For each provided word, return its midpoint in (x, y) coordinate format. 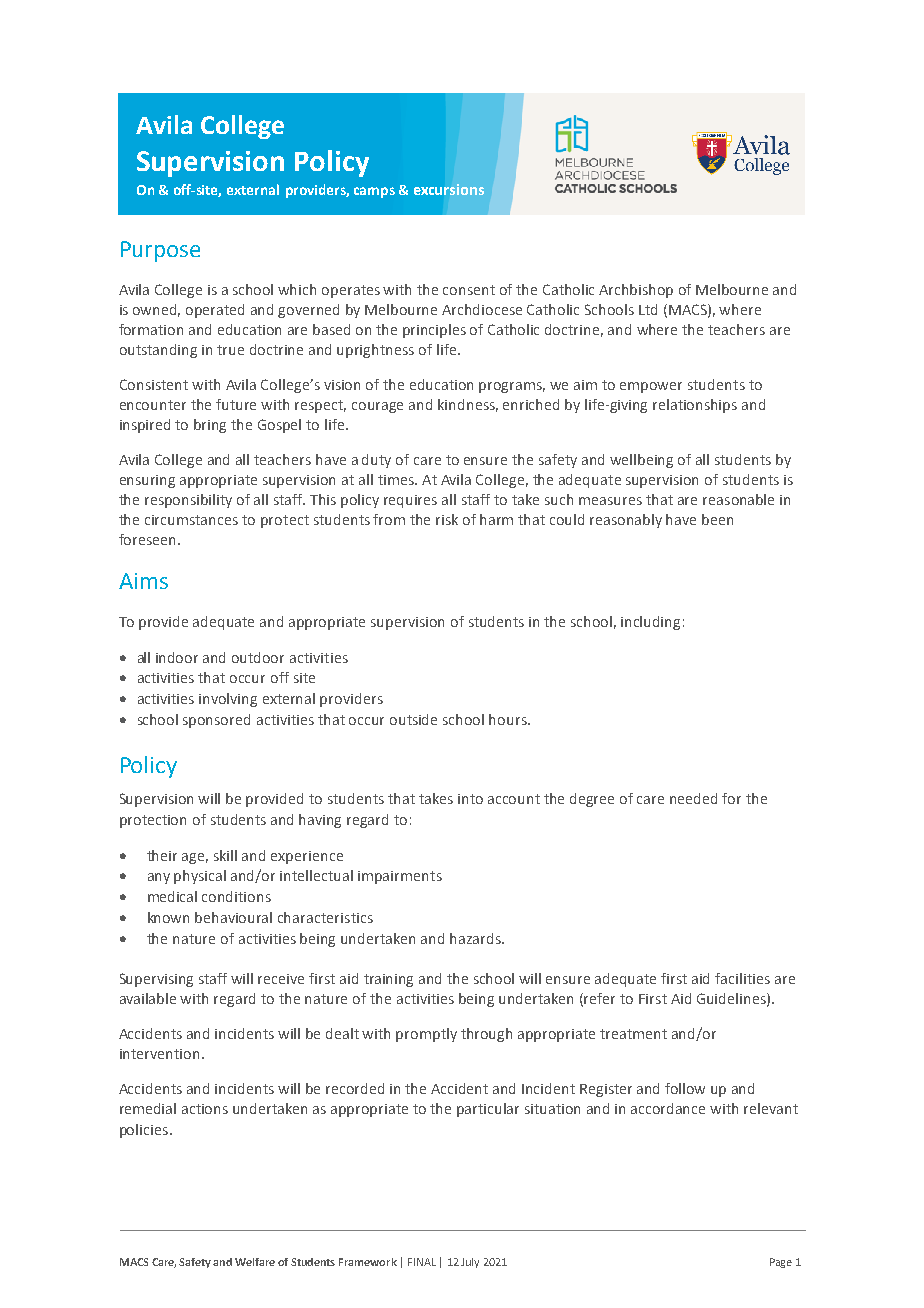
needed (693, 798)
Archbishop (636, 291)
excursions (449, 189)
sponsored (216, 721)
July (470, 1263)
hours (509, 719)
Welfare (255, 1262)
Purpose (160, 251)
